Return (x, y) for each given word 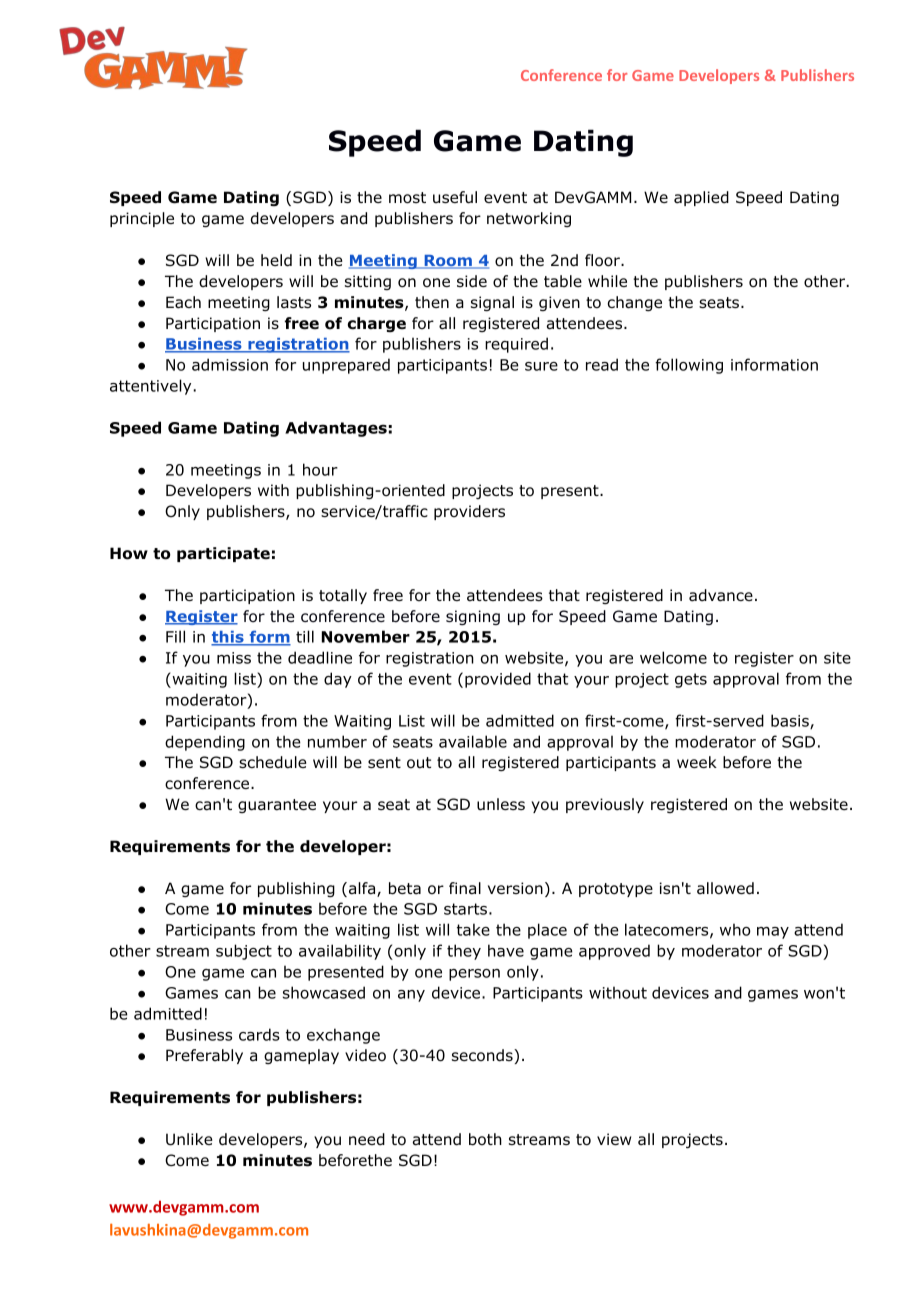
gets (691, 680)
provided (498, 680)
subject (244, 952)
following (689, 366)
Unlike (189, 1139)
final (465, 888)
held (276, 260)
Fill (175, 636)
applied (701, 198)
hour (320, 469)
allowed (725, 888)
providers (469, 512)
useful (455, 197)
